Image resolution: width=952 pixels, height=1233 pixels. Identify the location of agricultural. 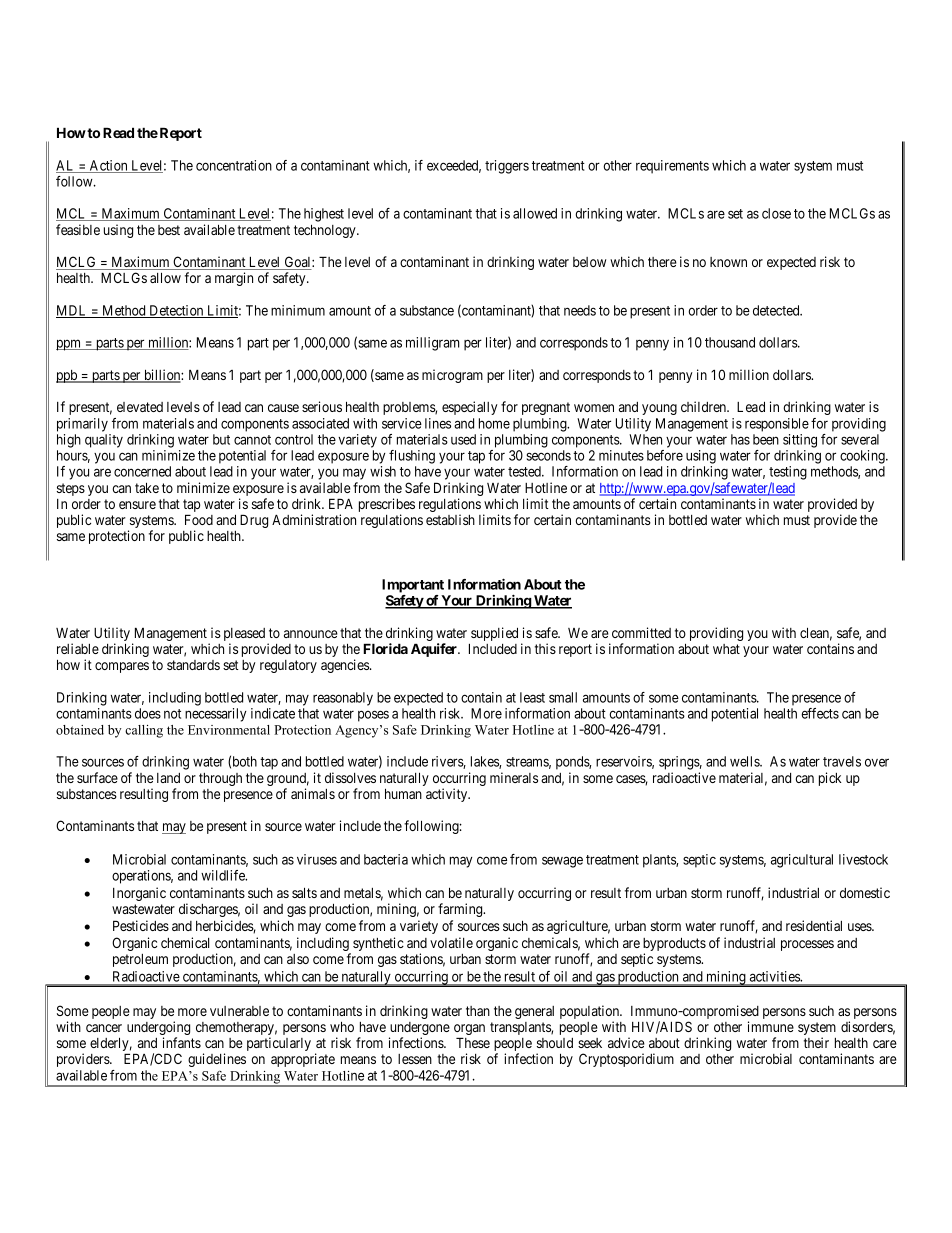
(802, 861).
